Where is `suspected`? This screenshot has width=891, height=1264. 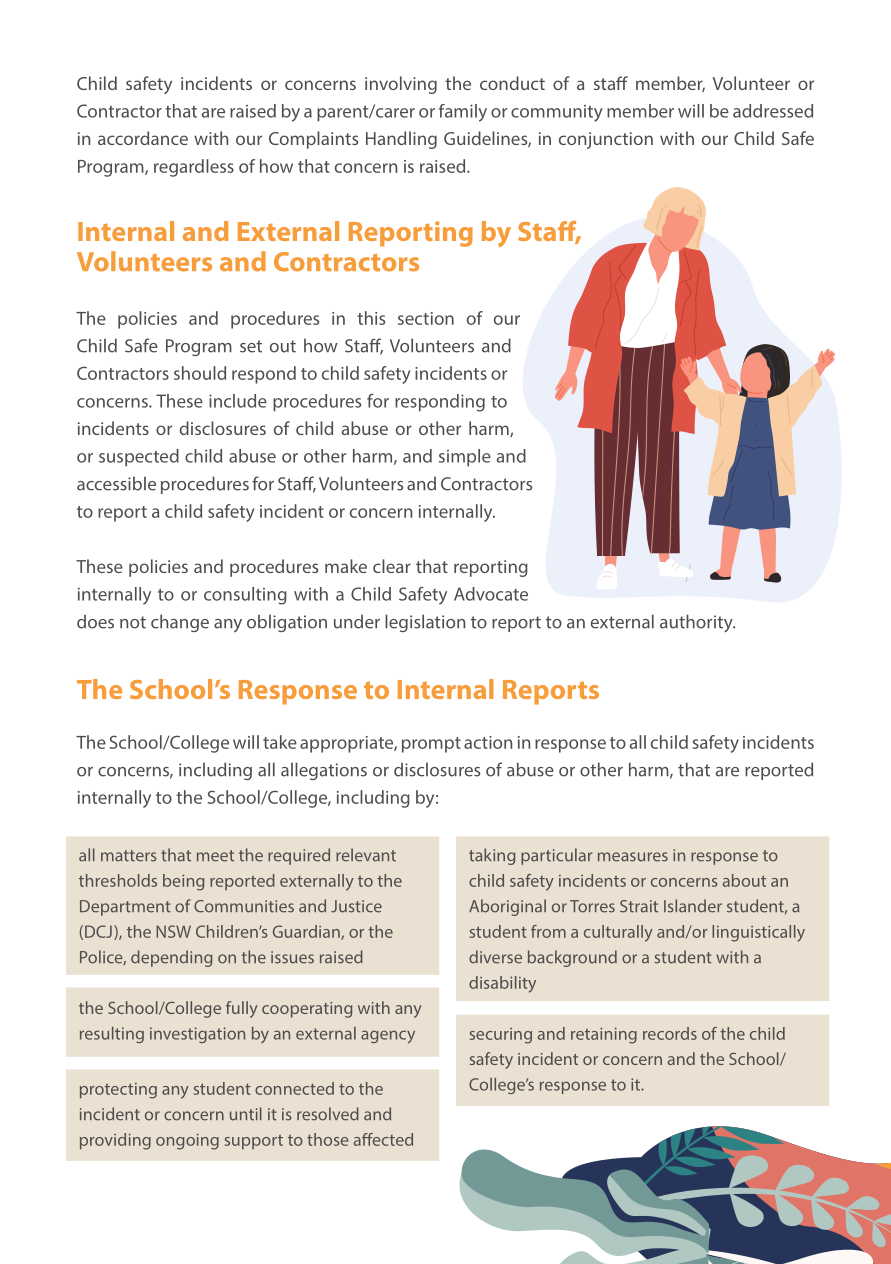
suspected is located at coordinates (139, 458).
